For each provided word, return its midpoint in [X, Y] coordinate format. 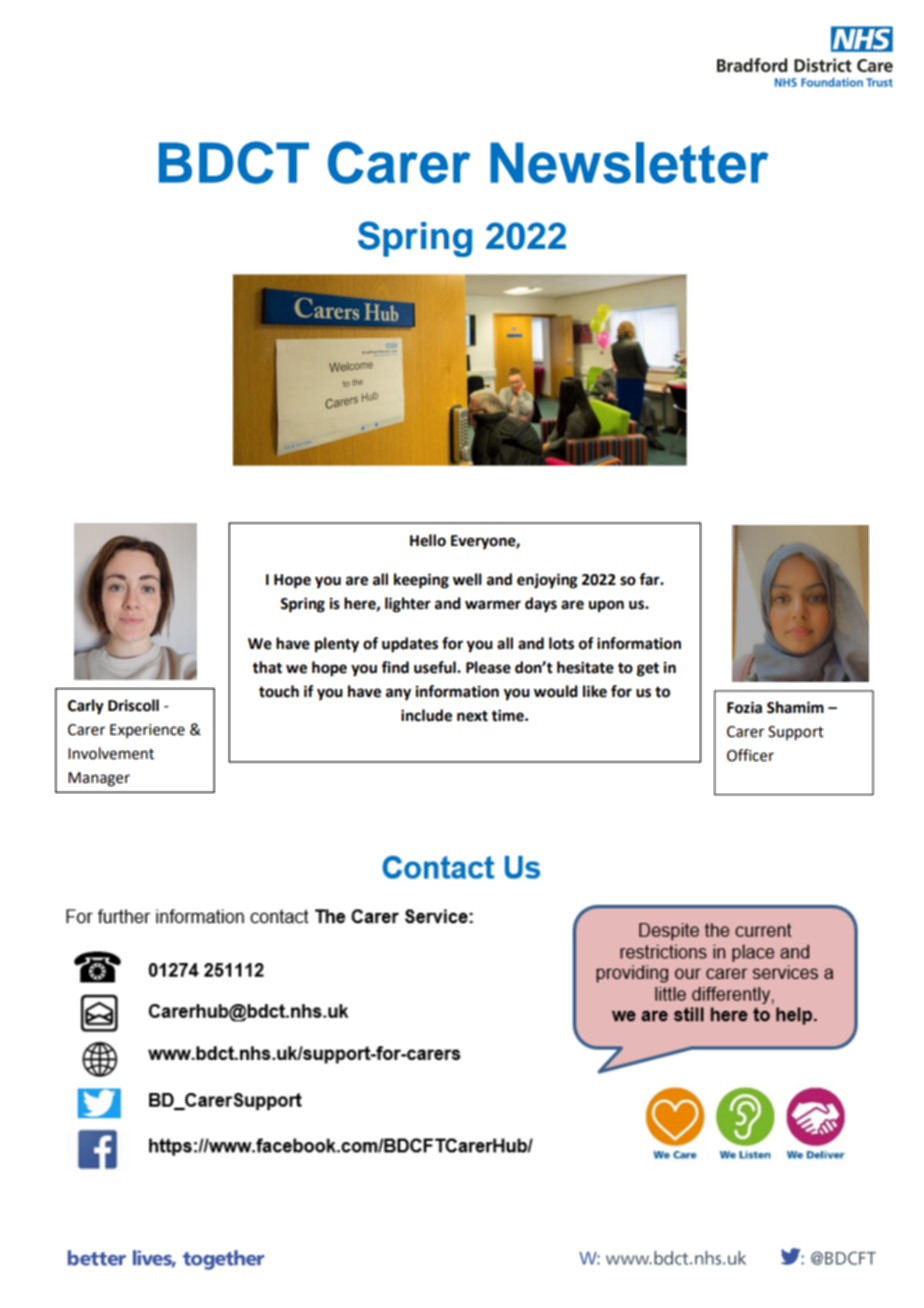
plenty [337, 645]
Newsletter [629, 163]
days [541, 605]
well [467, 579]
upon [606, 606]
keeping [421, 581]
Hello [428, 540]
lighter [408, 605]
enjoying [547, 581]
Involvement [111, 753]
